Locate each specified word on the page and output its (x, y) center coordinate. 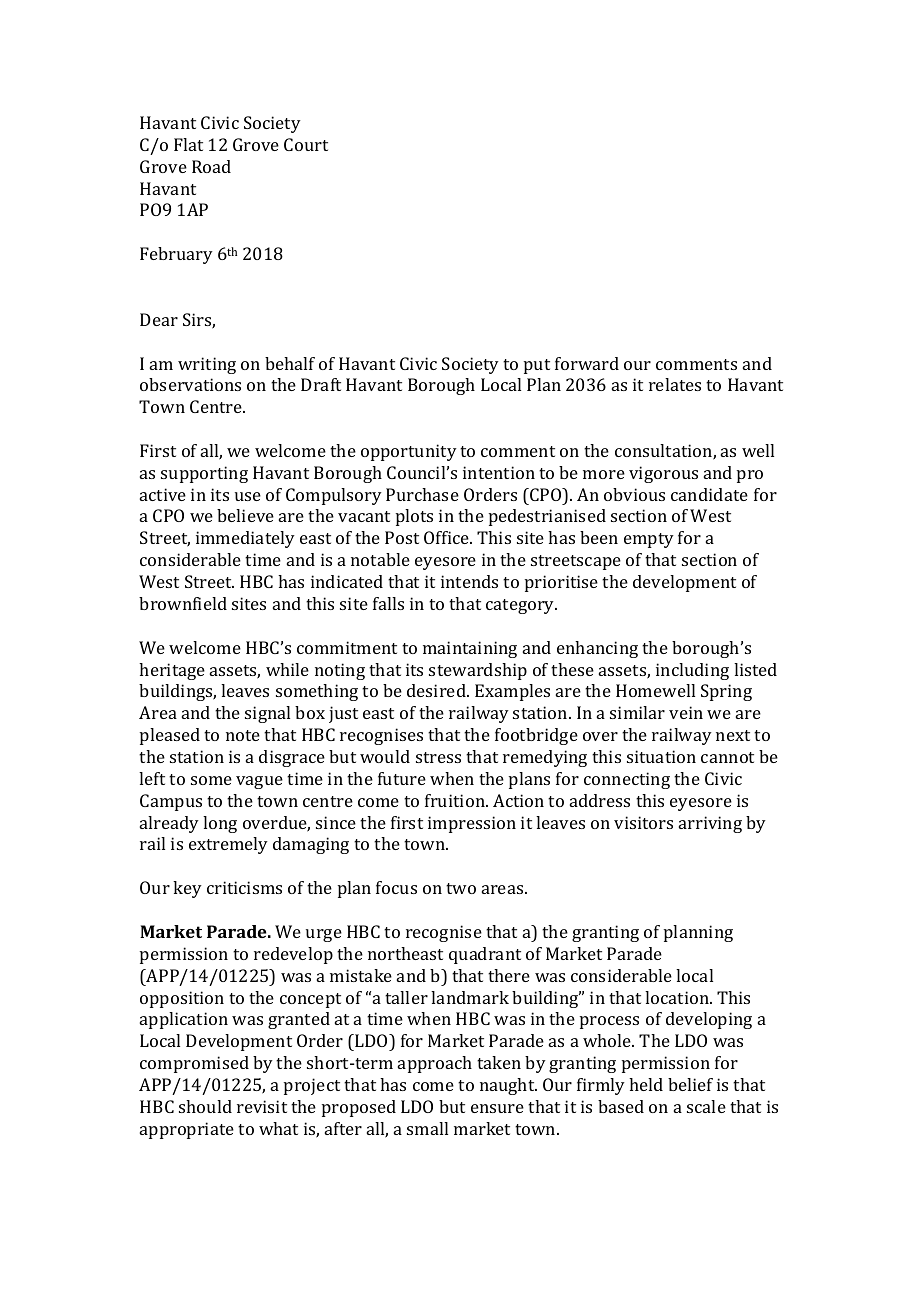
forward (587, 363)
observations (190, 384)
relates (675, 384)
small (427, 1128)
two (461, 888)
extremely (228, 845)
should (205, 1106)
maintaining (470, 649)
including (692, 671)
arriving (710, 824)
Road (211, 166)
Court (306, 144)
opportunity (409, 452)
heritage (172, 671)
